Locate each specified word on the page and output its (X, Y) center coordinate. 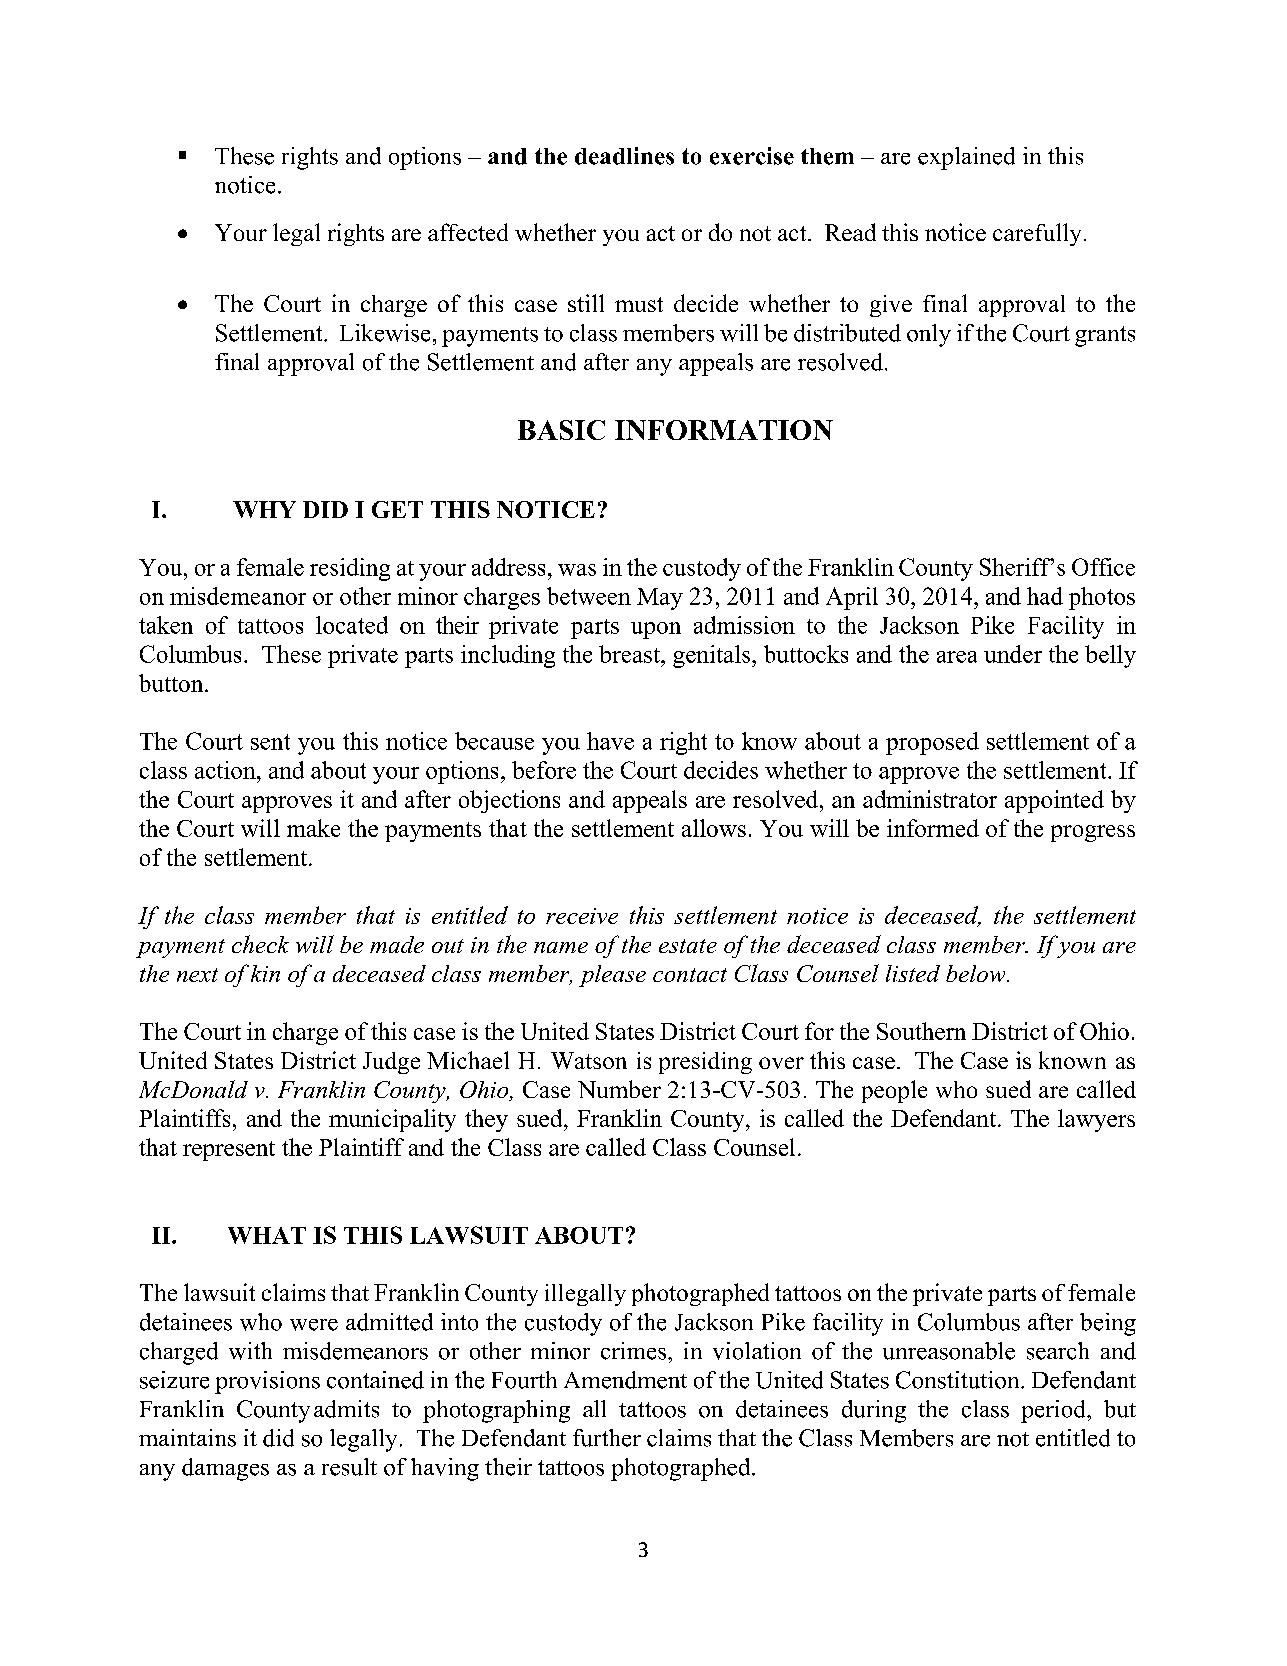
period (1054, 1411)
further (607, 1438)
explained (966, 158)
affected (468, 232)
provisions (267, 1382)
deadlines (624, 156)
